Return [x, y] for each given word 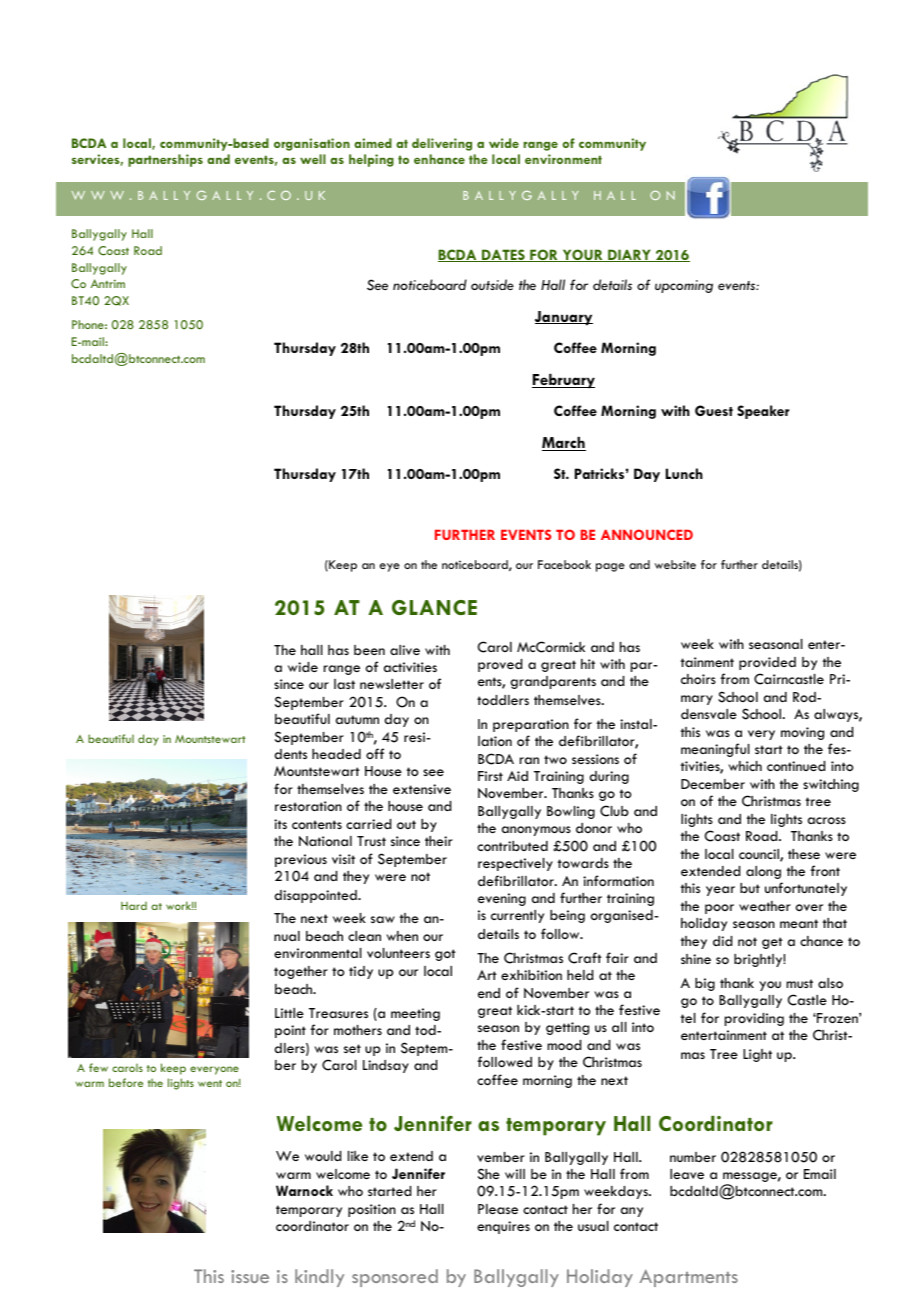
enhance [439, 159]
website [675, 564]
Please [498, 1209]
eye [390, 567]
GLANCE [434, 607]
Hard [134, 906]
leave [687, 1174]
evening [502, 899]
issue [250, 1276]
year [720, 891]
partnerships [165, 160]
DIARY [629, 255]
